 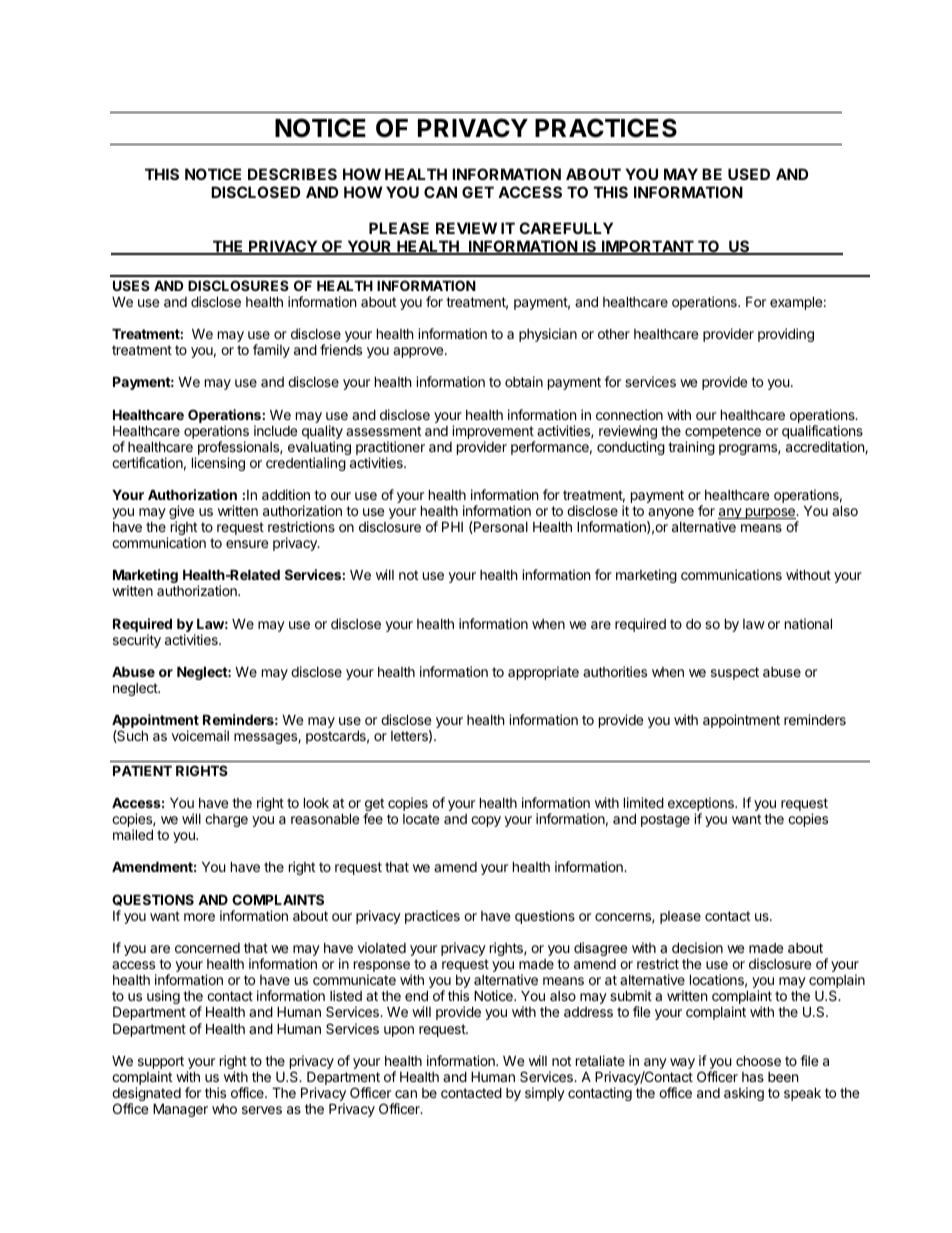 I want to click on suspect, so click(x=735, y=673).
